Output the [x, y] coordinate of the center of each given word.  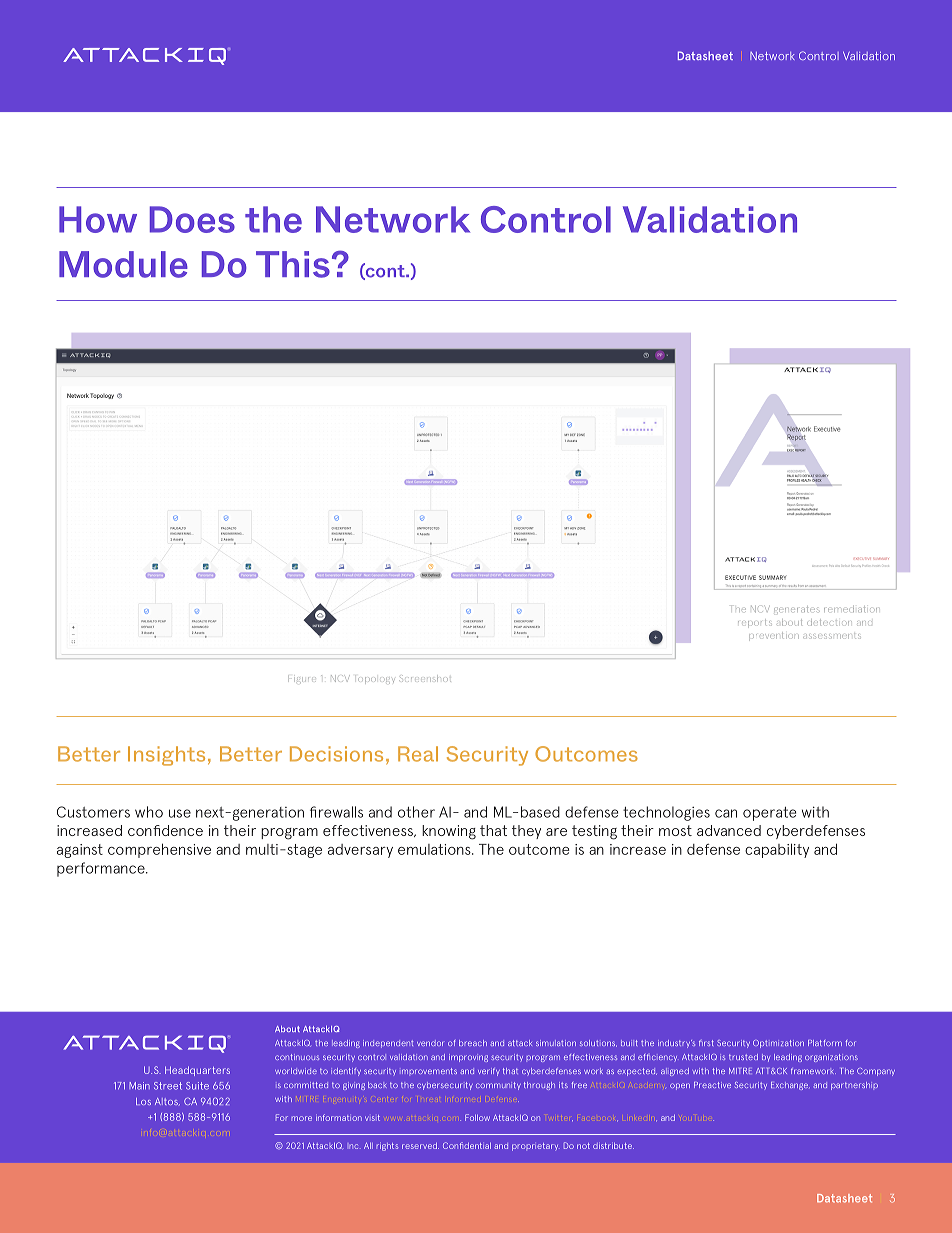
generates [796, 610]
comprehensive [159, 850]
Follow [477, 1117]
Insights [166, 756]
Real [418, 754]
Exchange [790, 1086]
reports [754, 623]
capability [777, 850]
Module [123, 264]
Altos [167, 1101]
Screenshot [425, 678]
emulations [435, 849]
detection [830, 623]
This [293, 264]
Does [192, 219]
